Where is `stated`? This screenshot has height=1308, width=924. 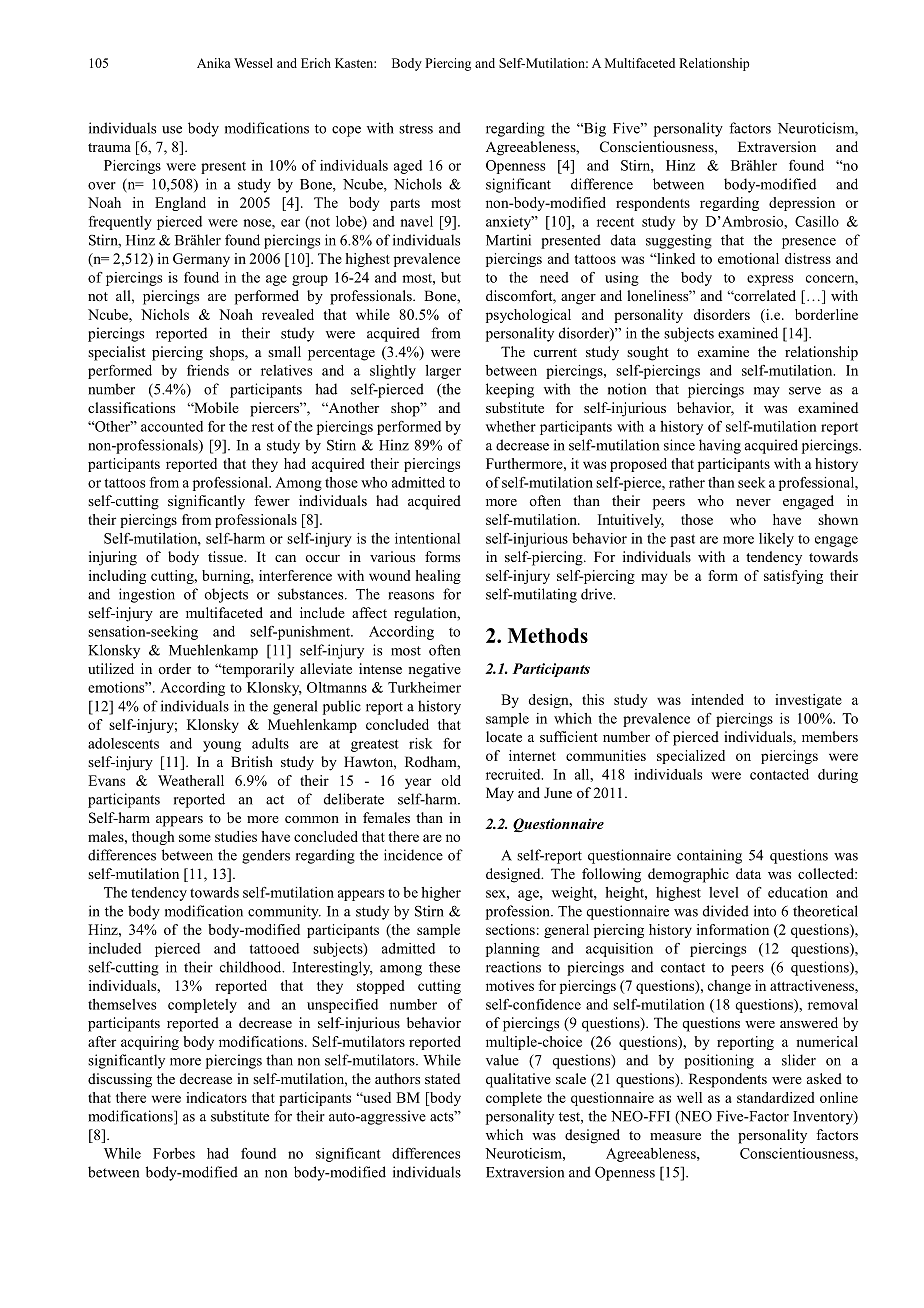 stated is located at coordinates (442, 1078).
